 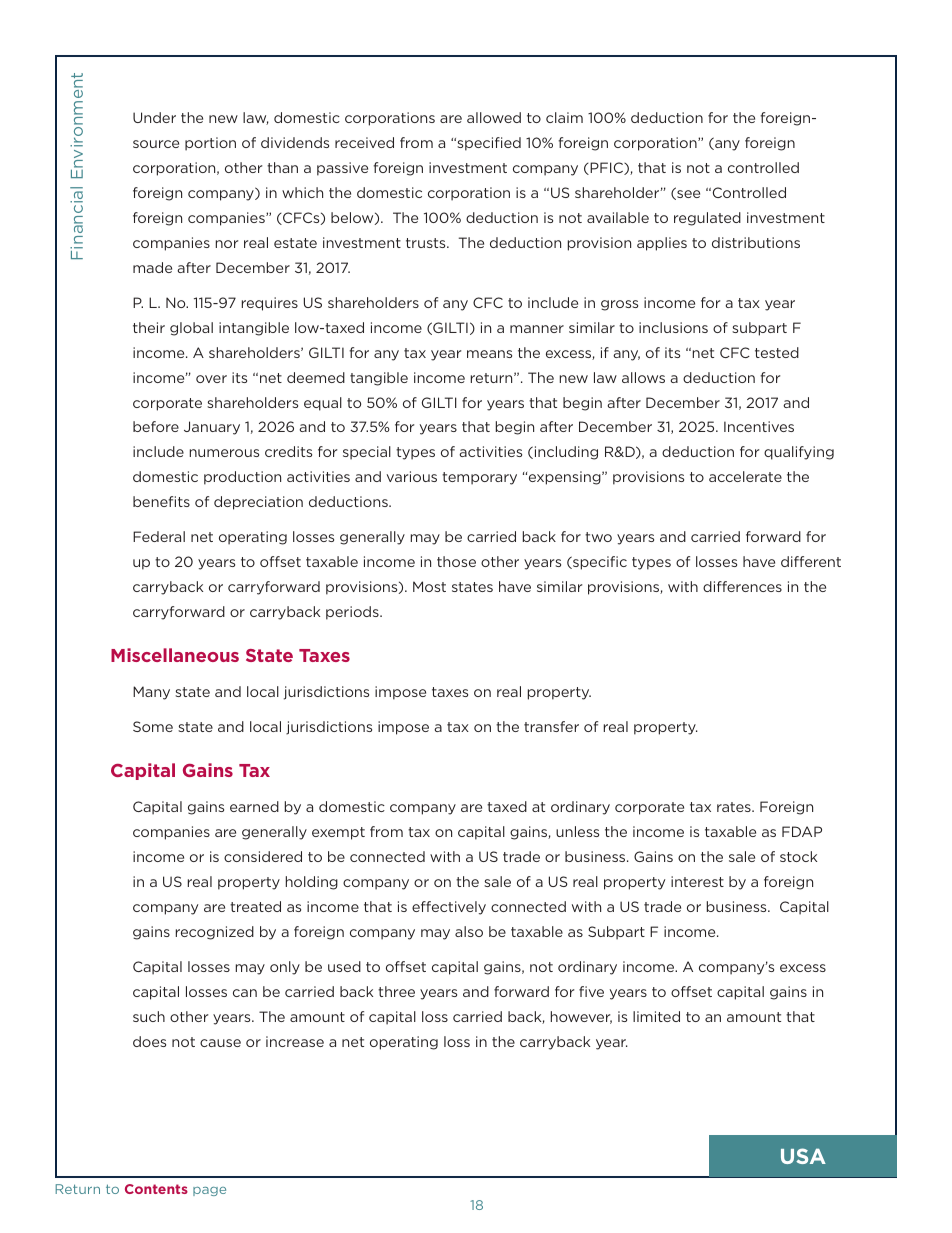 What do you see at coordinates (242, 478) in the document?
I see `production` at bounding box center [242, 478].
